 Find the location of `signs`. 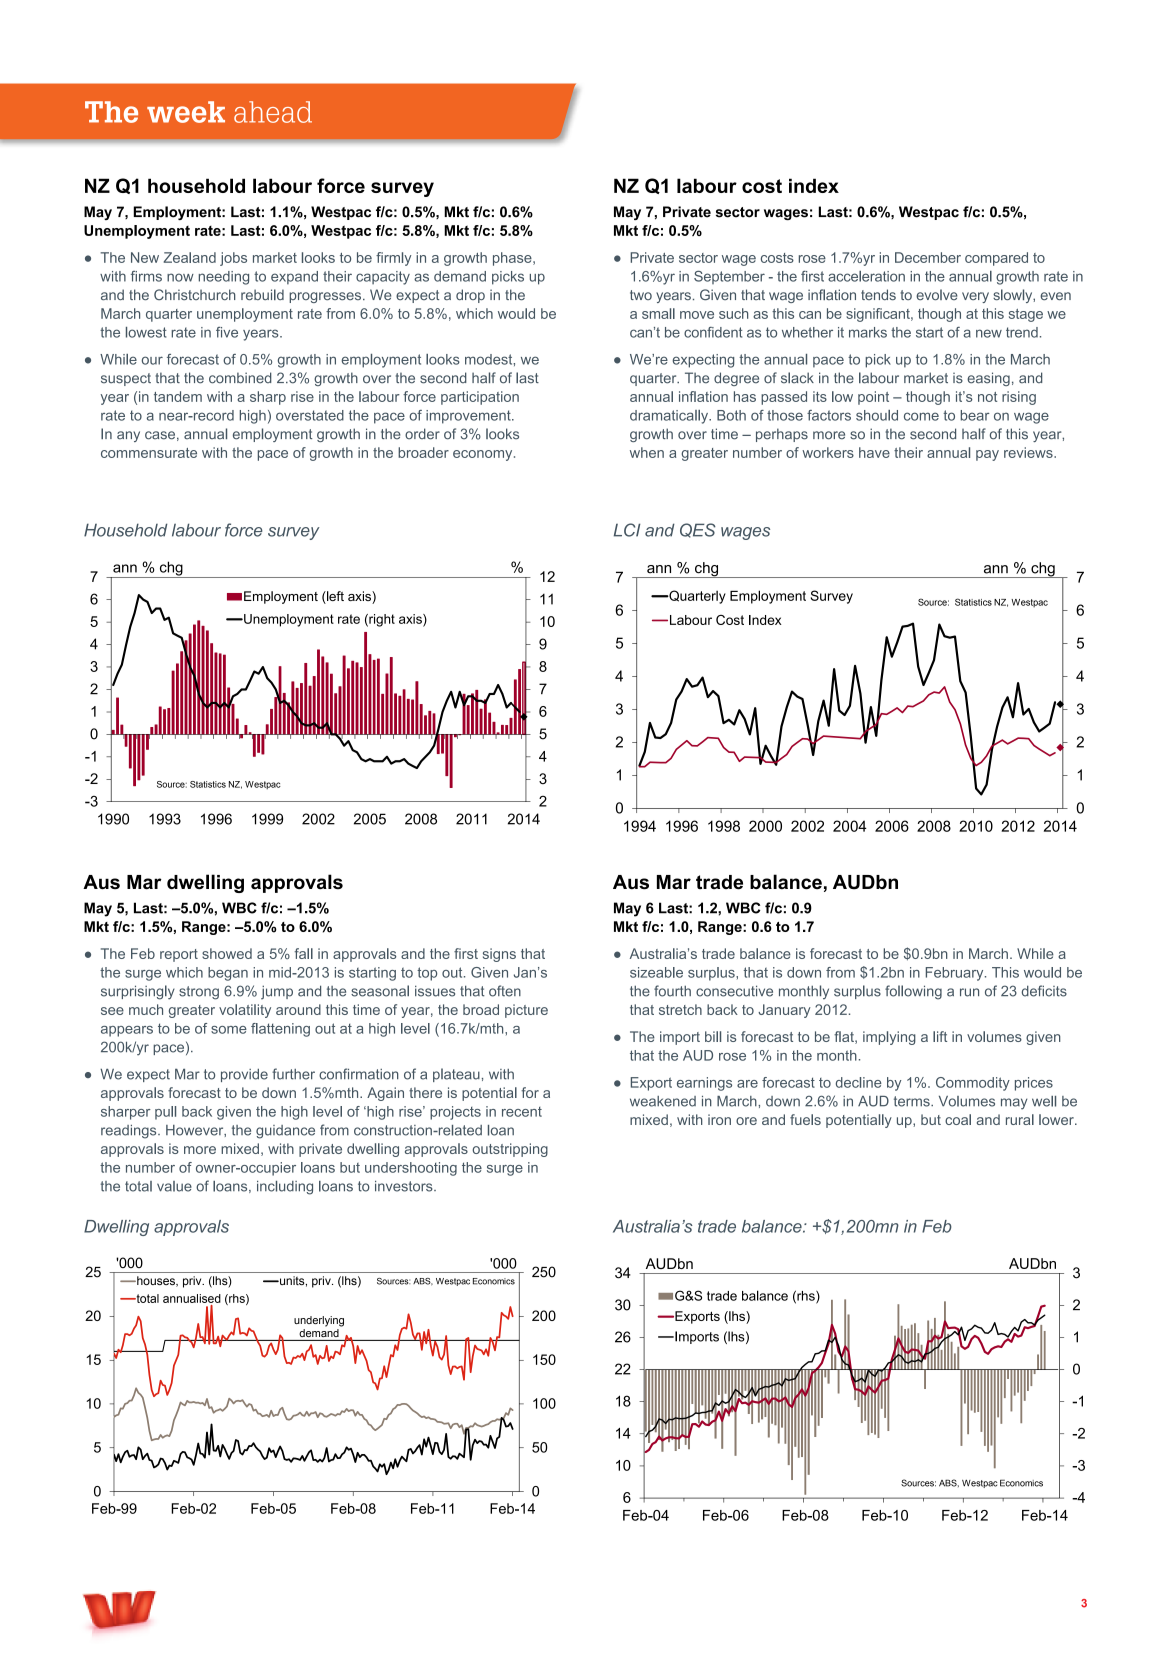

signs is located at coordinates (499, 955).
